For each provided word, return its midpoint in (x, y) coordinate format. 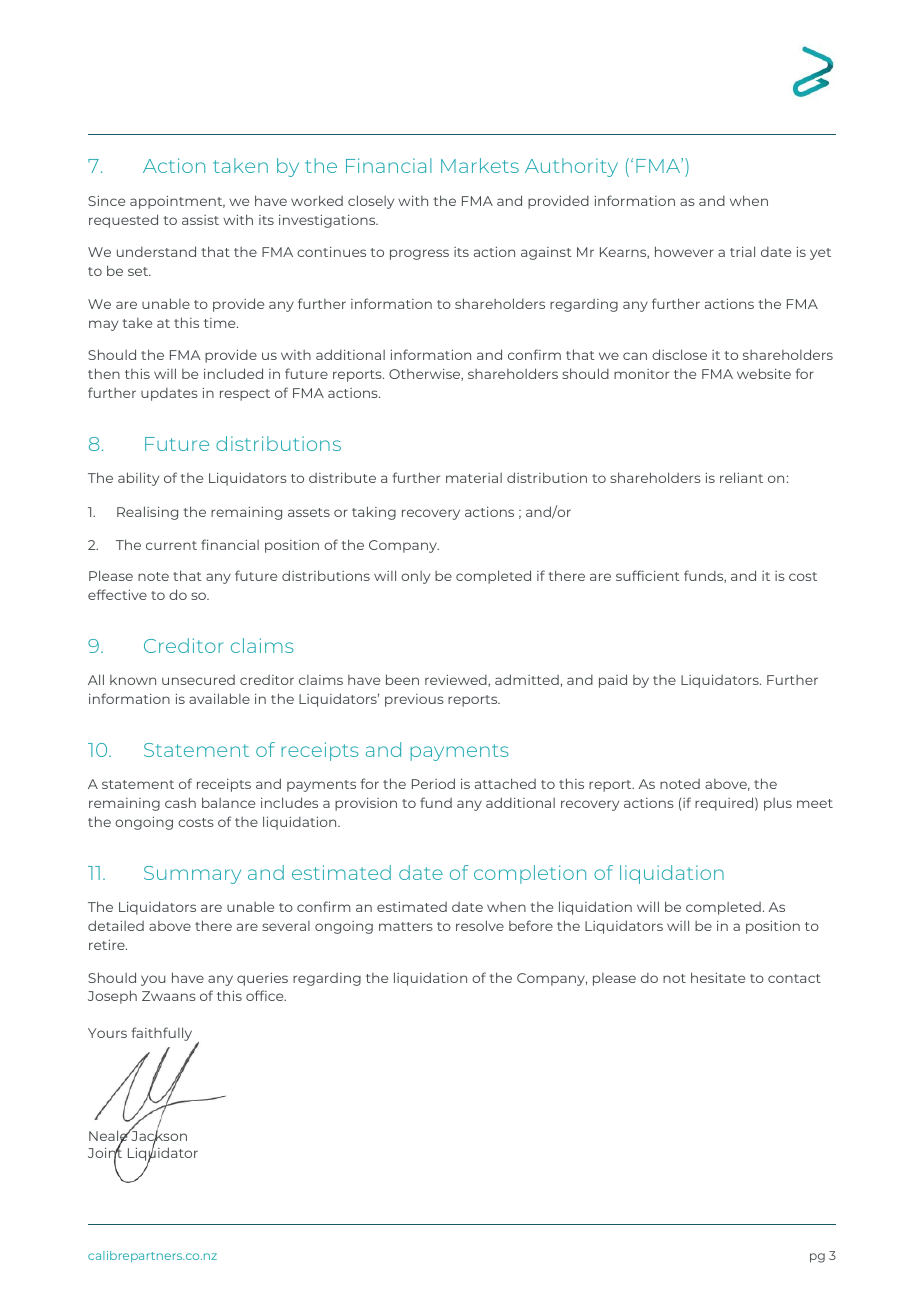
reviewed (457, 680)
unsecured (198, 680)
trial (742, 251)
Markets (480, 165)
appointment (177, 202)
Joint (105, 1153)
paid (613, 681)
